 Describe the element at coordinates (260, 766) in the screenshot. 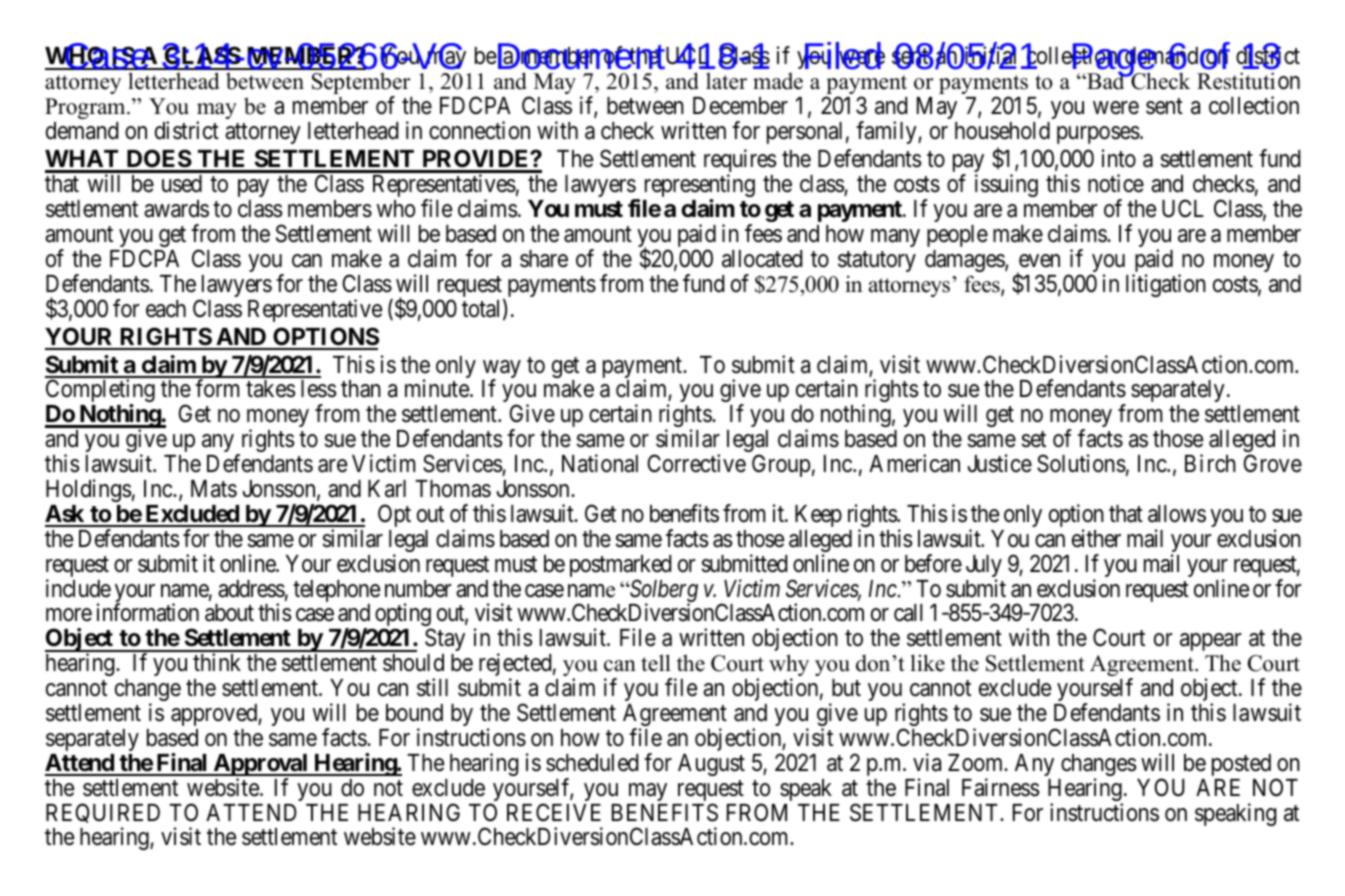

I see `Approval` at that location.
